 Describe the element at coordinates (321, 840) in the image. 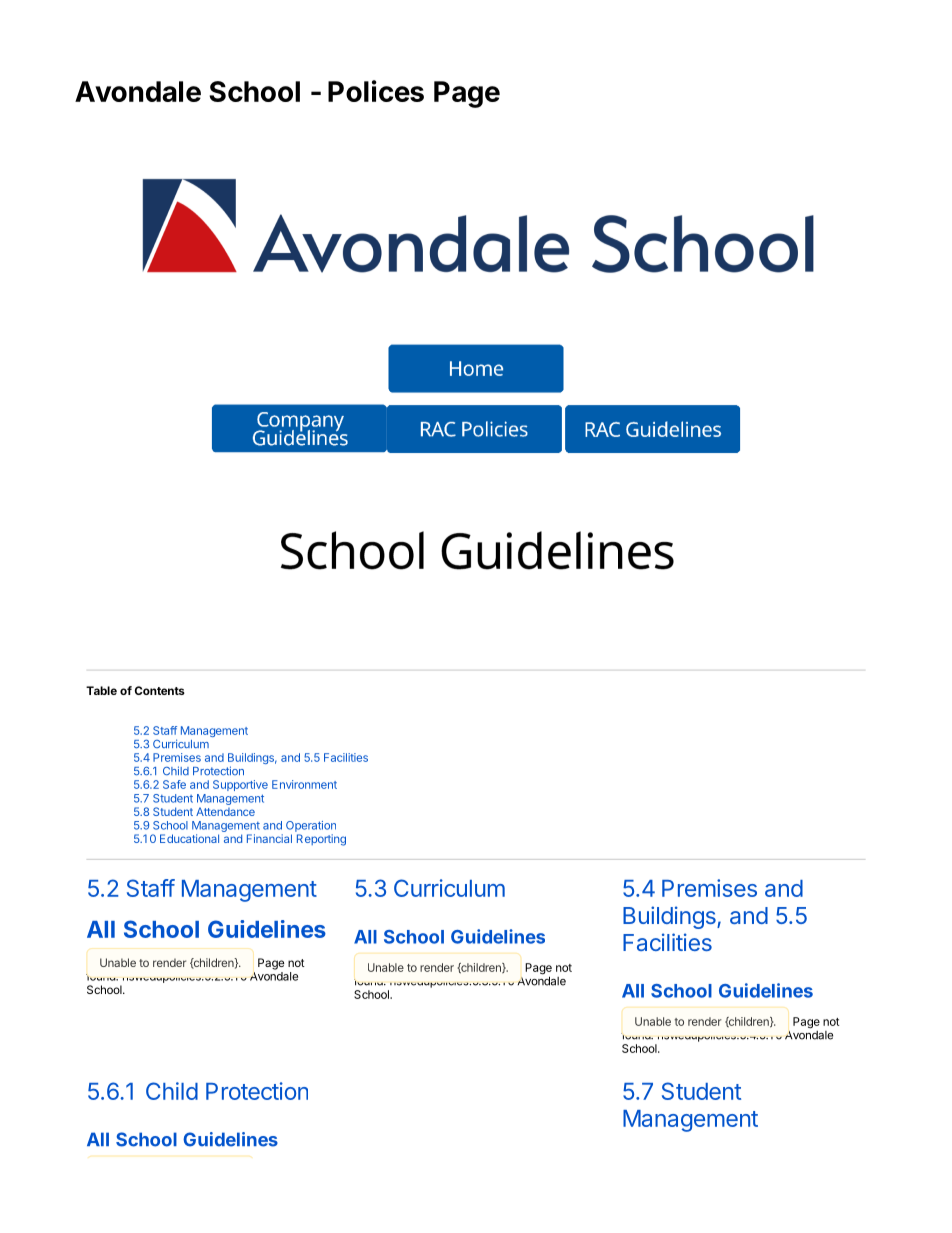

I see `Reporting` at that location.
